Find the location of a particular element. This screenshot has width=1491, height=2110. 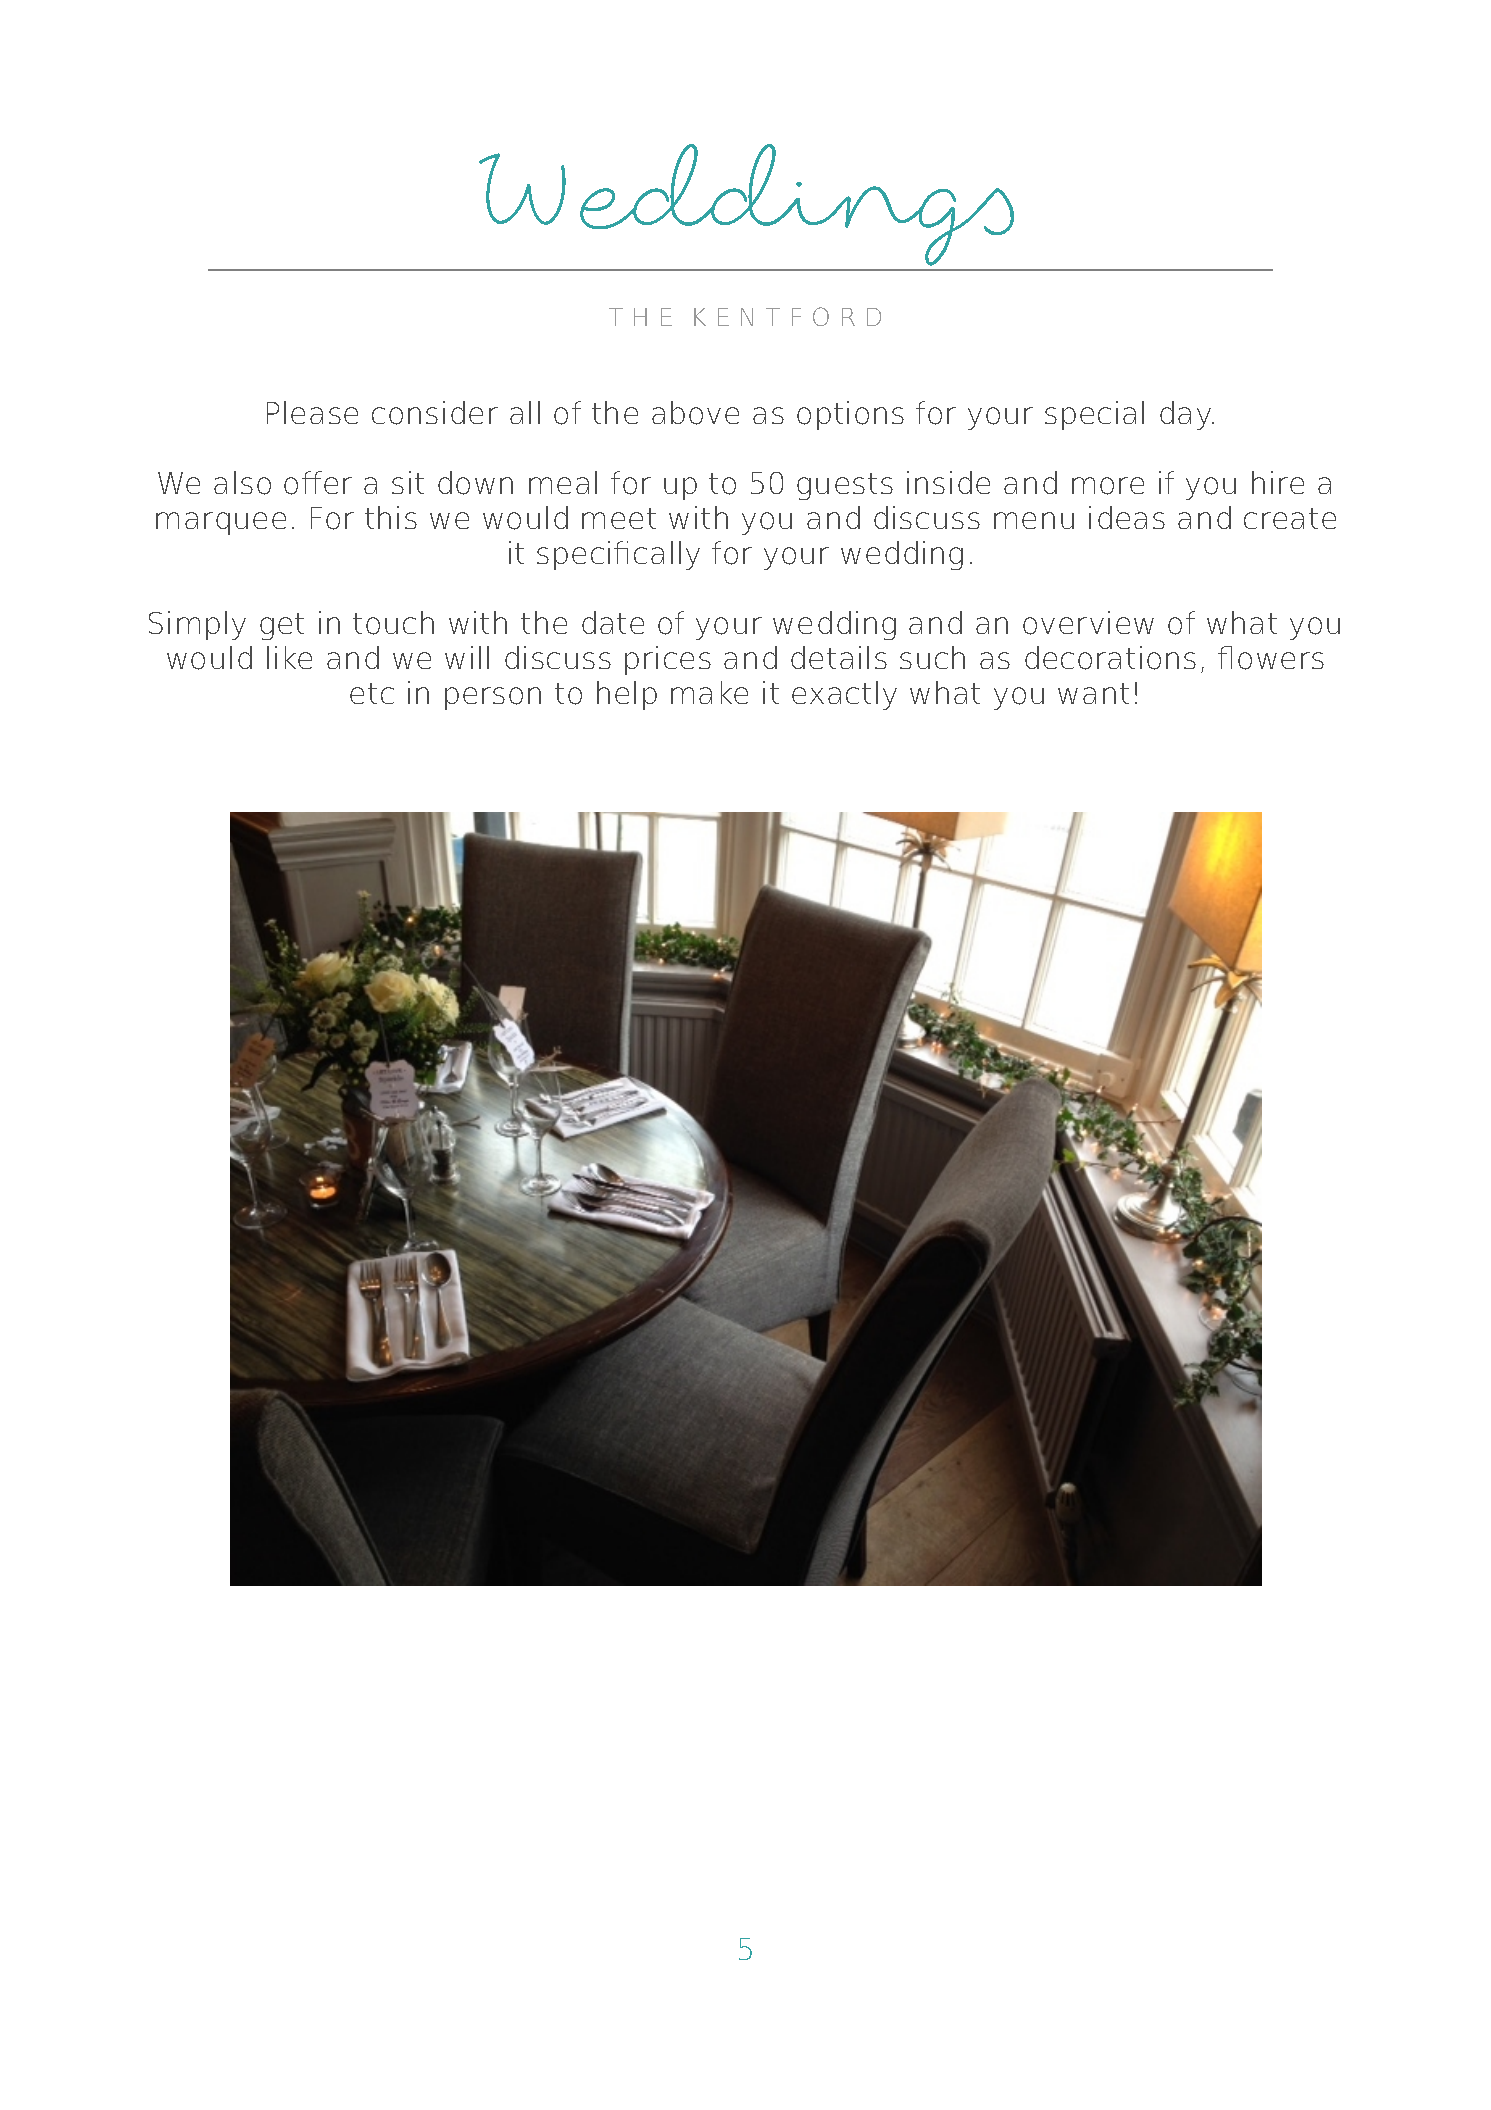

want is located at coordinates (1093, 693).
